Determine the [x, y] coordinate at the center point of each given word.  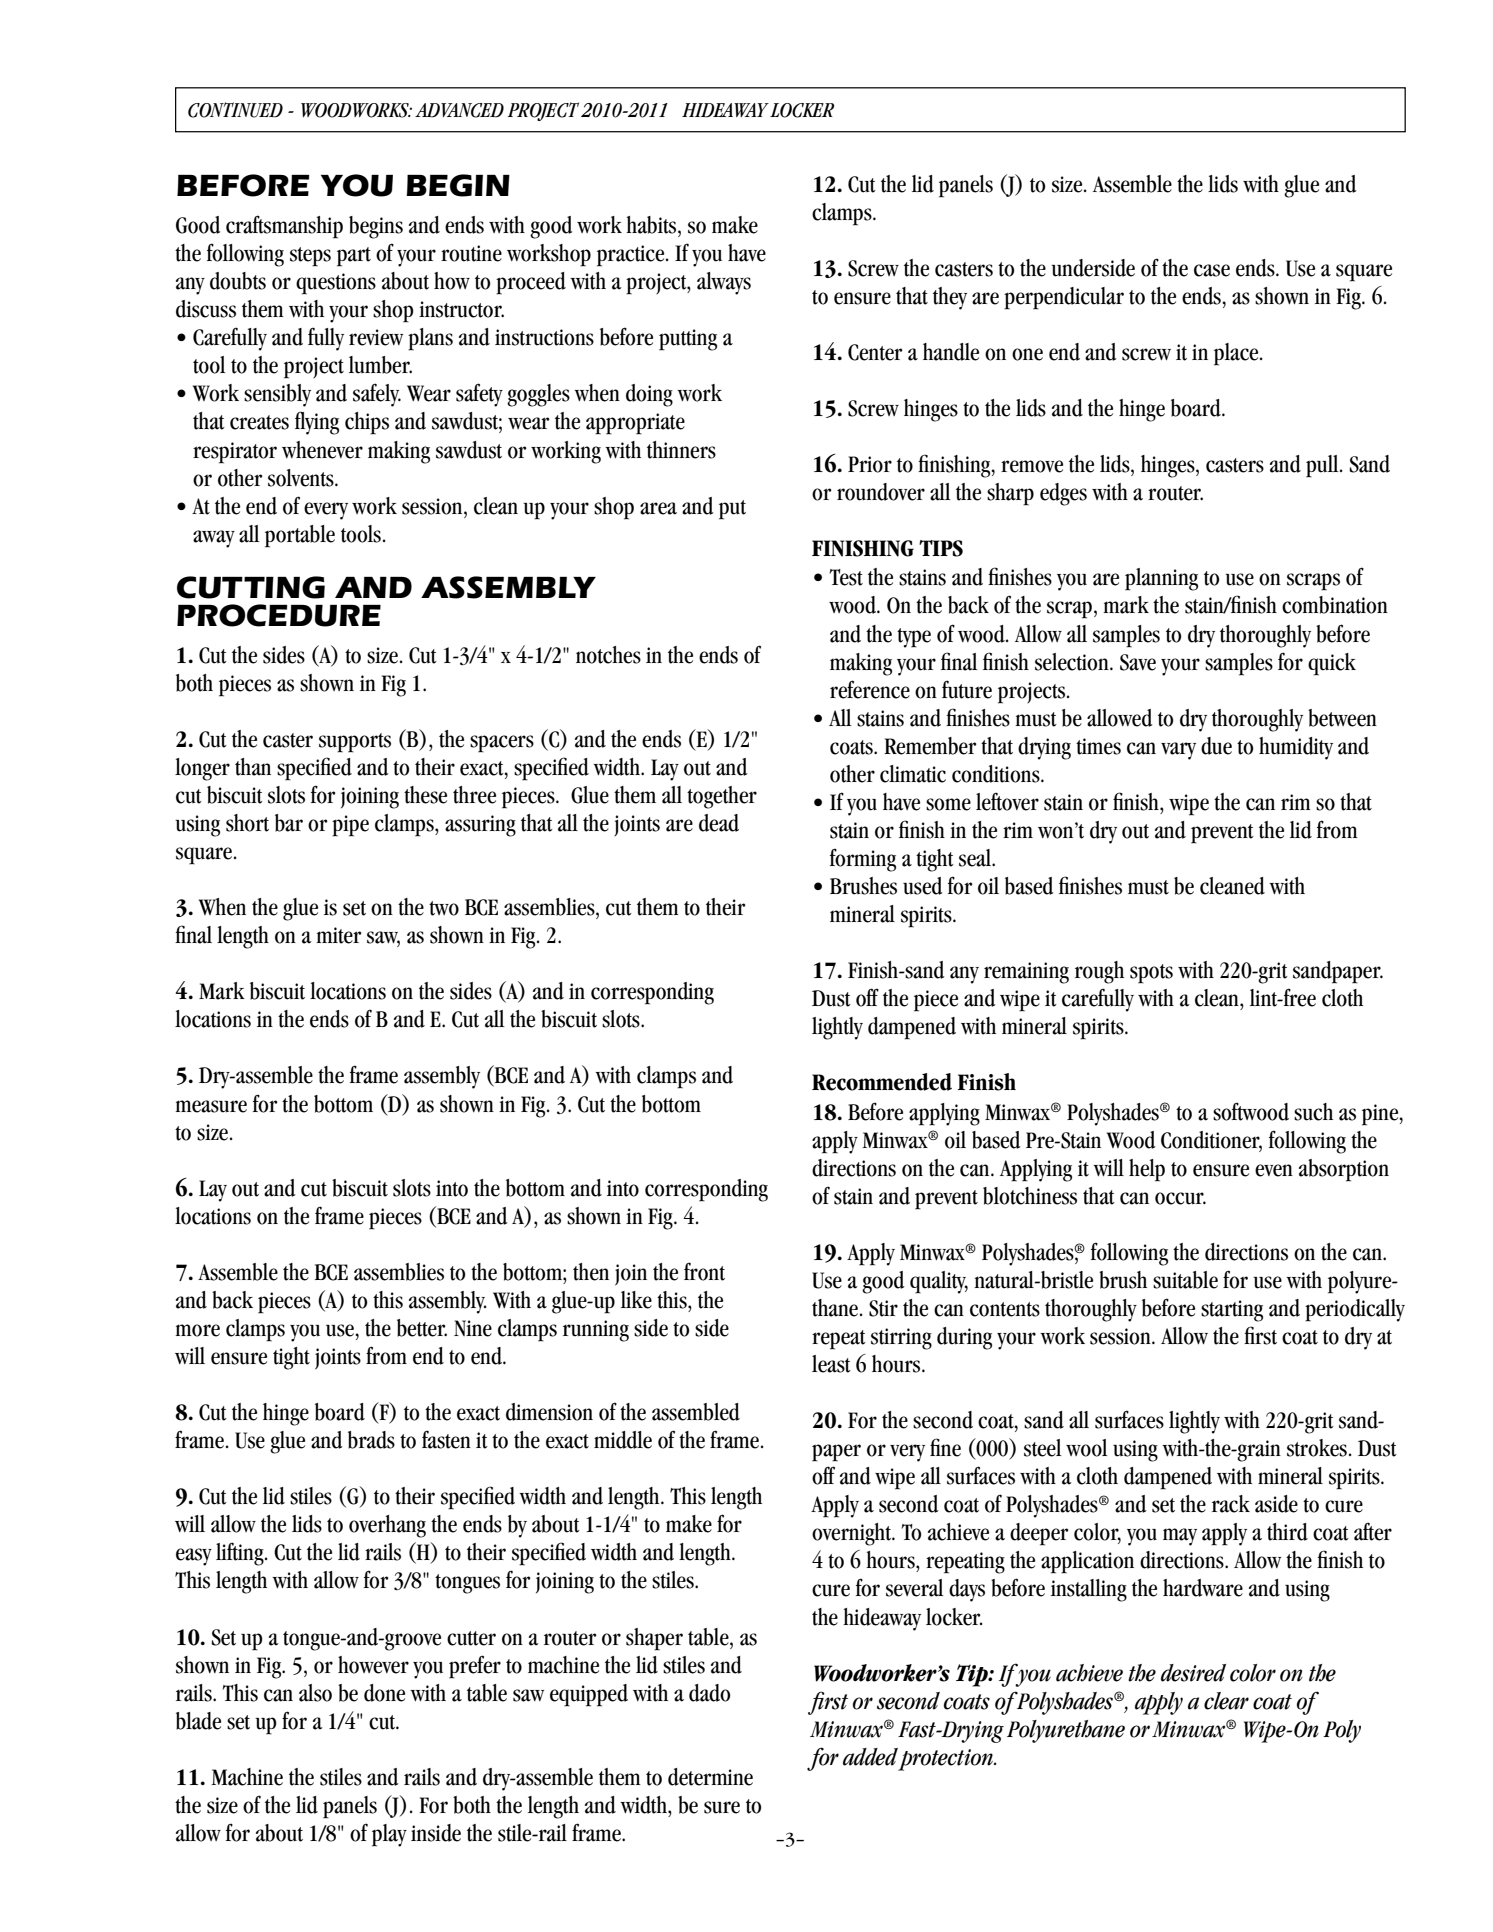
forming [863, 860]
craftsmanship [284, 227]
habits [652, 225]
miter [339, 935]
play [389, 1835]
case [1212, 270]
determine [710, 1777]
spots [1151, 974]
